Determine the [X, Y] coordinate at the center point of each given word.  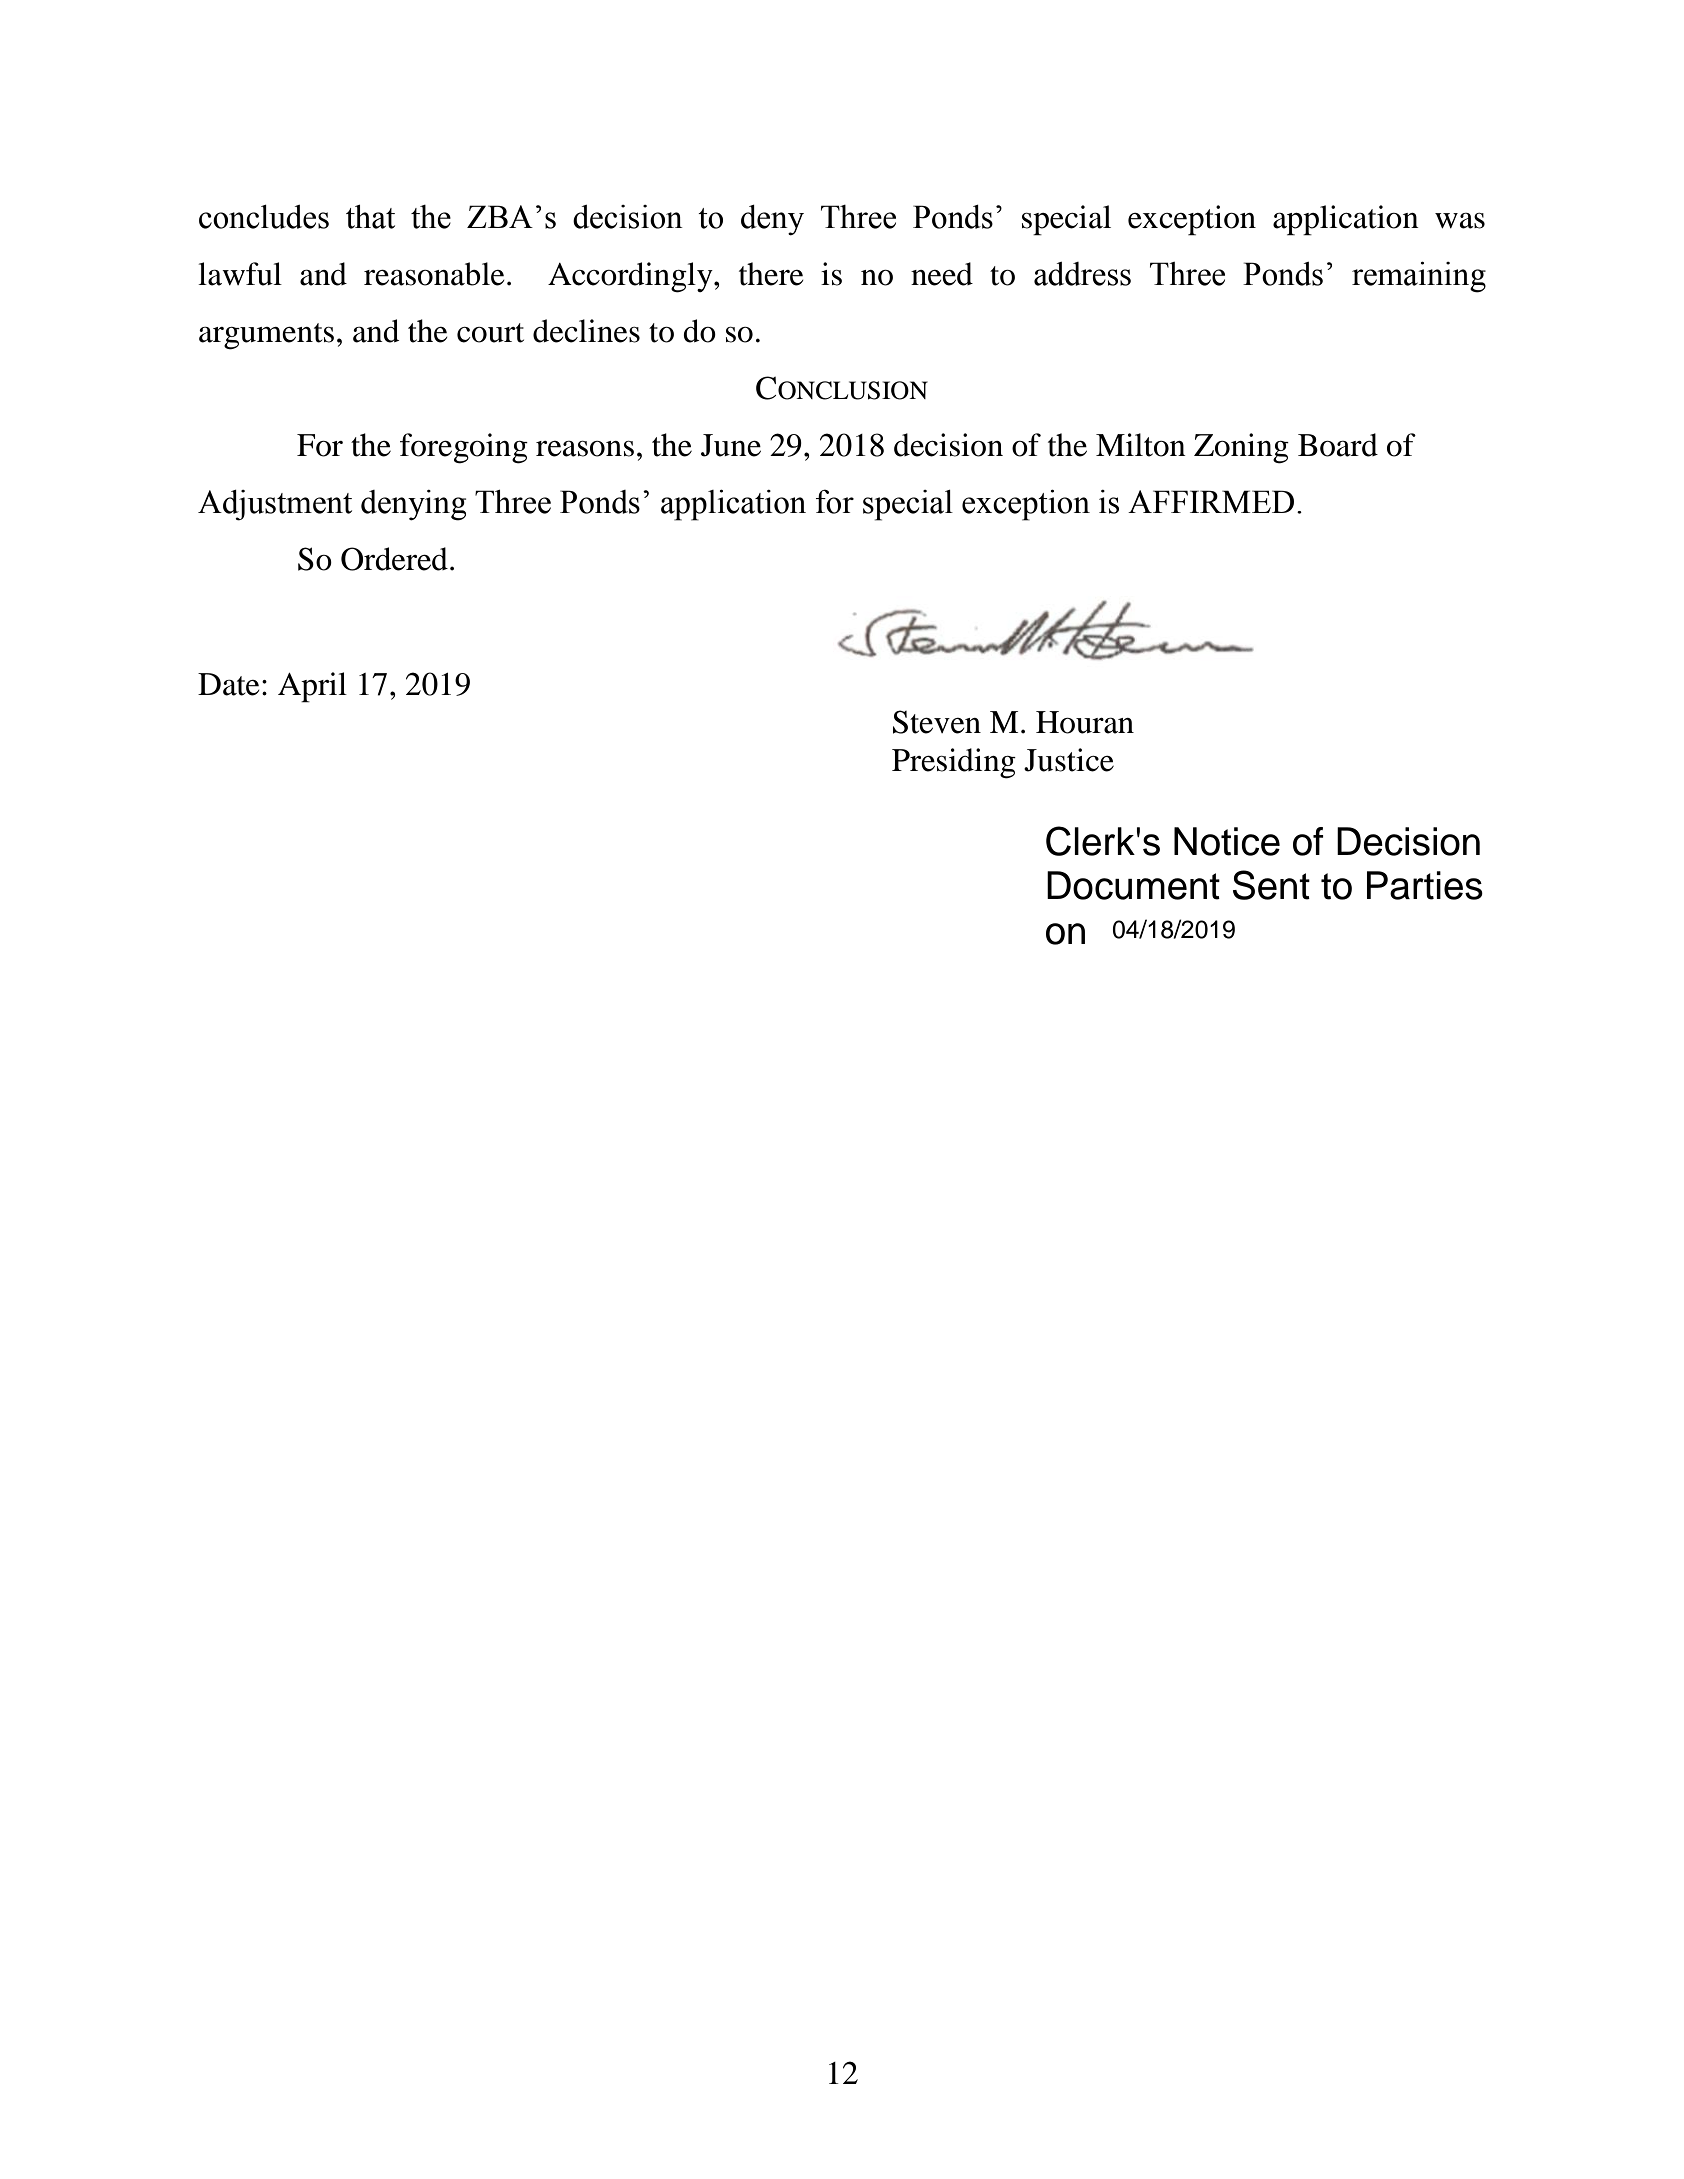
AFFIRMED [1211, 501]
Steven [937, 722]
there [771, 274]
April [312, 687]
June [731, 445]
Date [229, 684]
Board [1338, 445]
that [370, 217]
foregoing [464, 448]
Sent [1271, 885]
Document [1133, 885]
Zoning [1241, 448]
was [1460, 221]
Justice [1069, 760]
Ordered [394, 559]
